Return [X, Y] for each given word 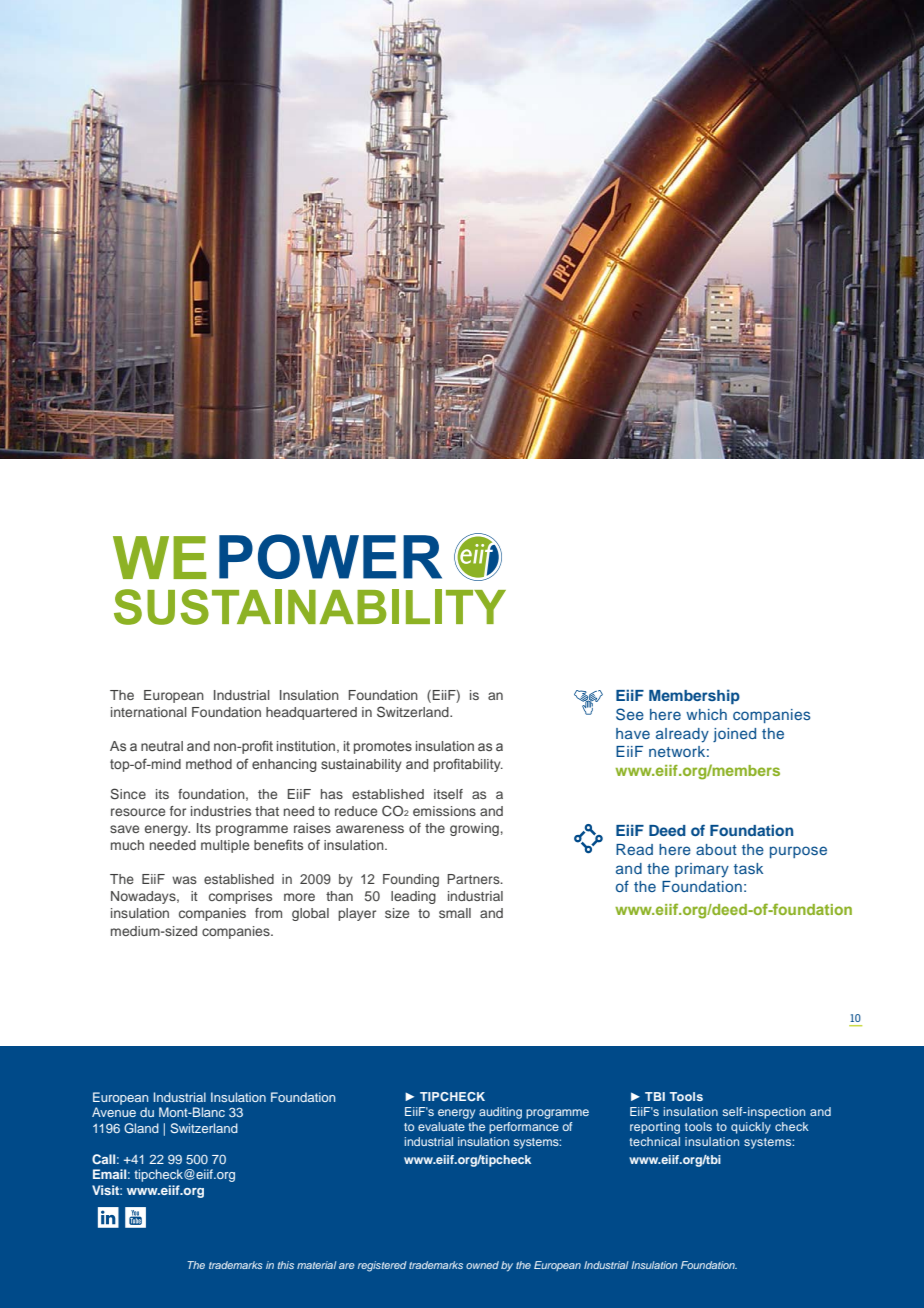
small [455, 913]
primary [702, 870]
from [268, 913]
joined [734, 735]
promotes [383, 747]
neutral [162, 746]
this [286, 1265]
